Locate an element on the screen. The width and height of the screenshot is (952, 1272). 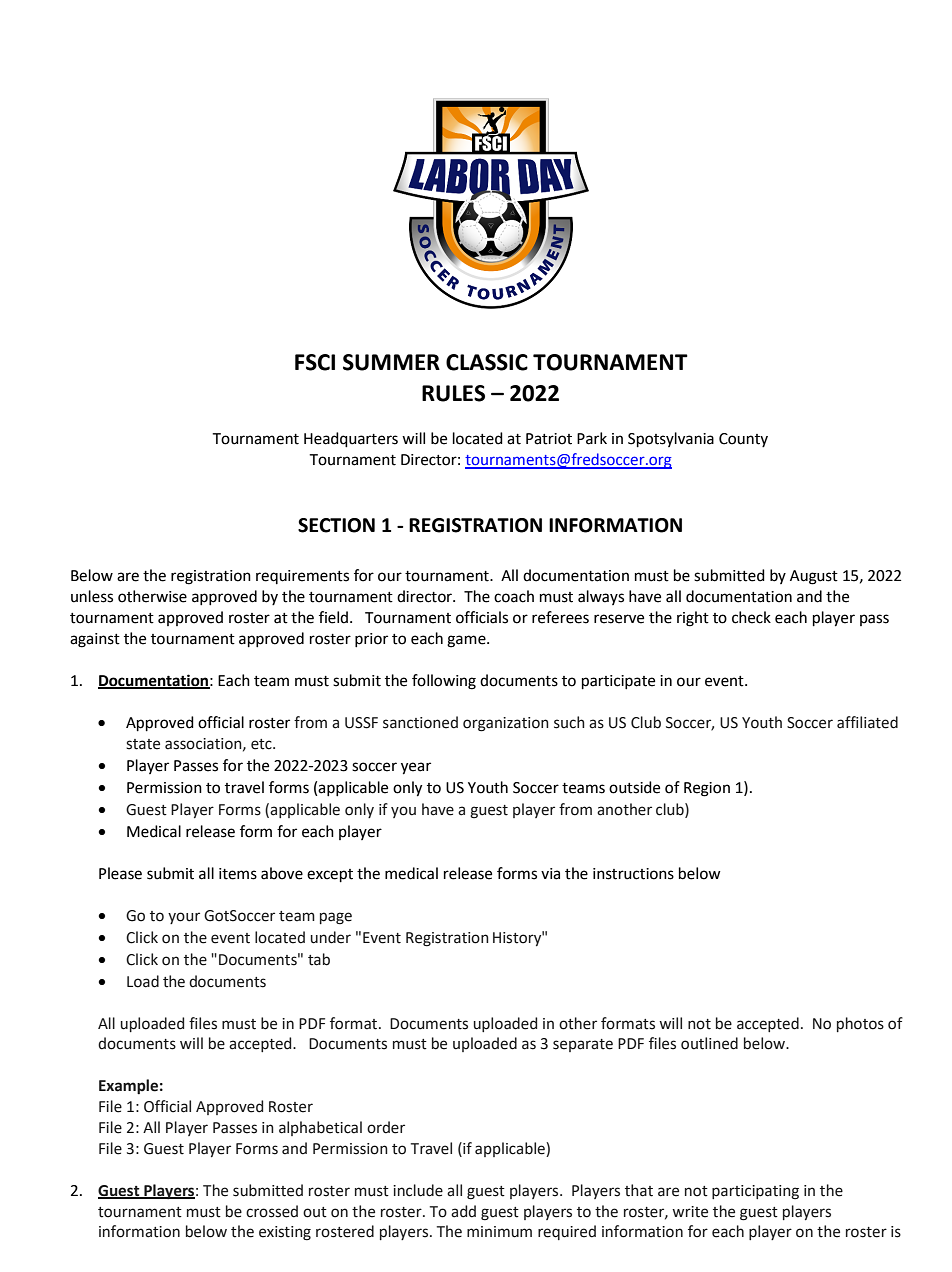
crossed is located at coordinates (272, 1211).
